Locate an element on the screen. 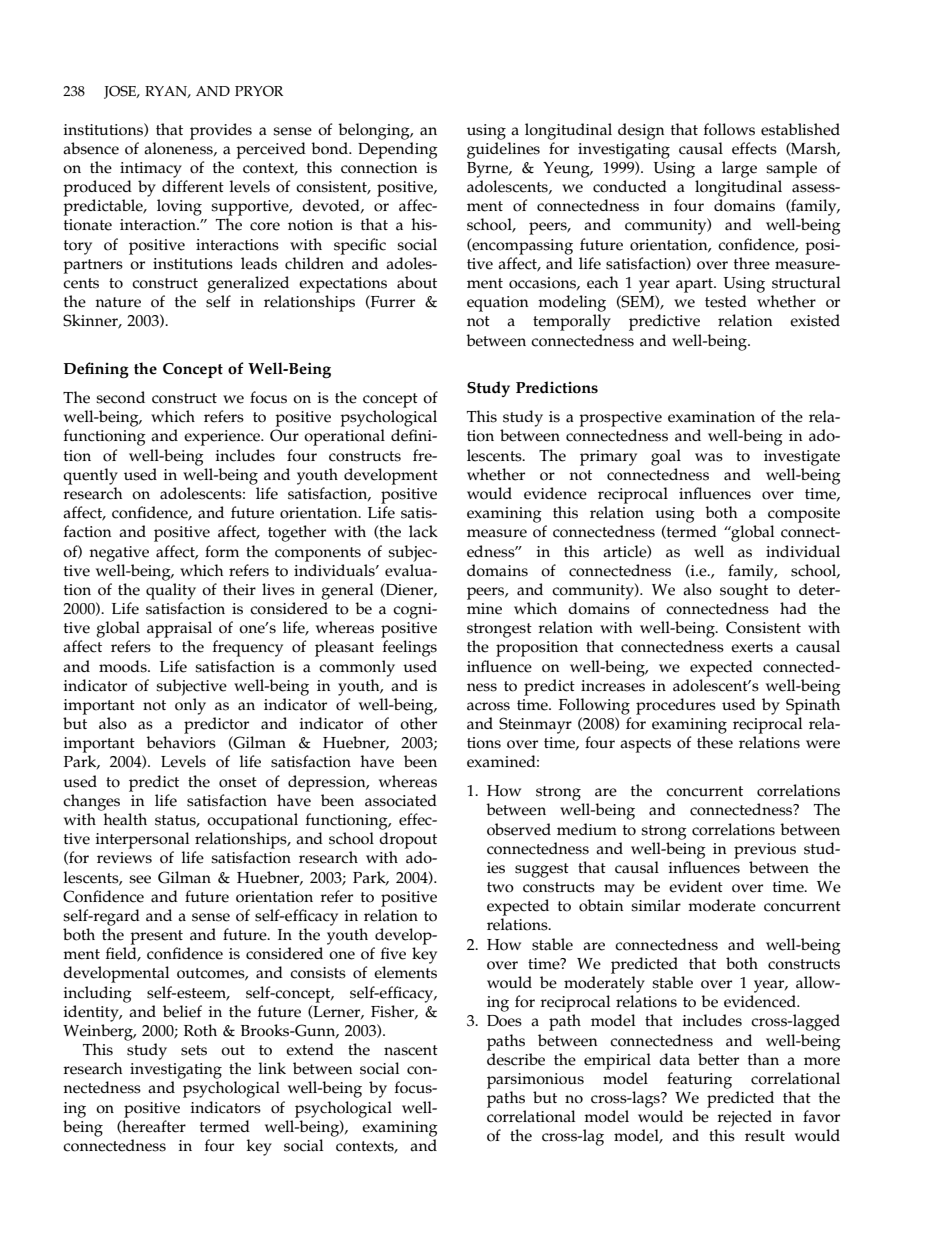 This screenshot has width=952, height=1256. follows is located at coordinates (729, 129).
